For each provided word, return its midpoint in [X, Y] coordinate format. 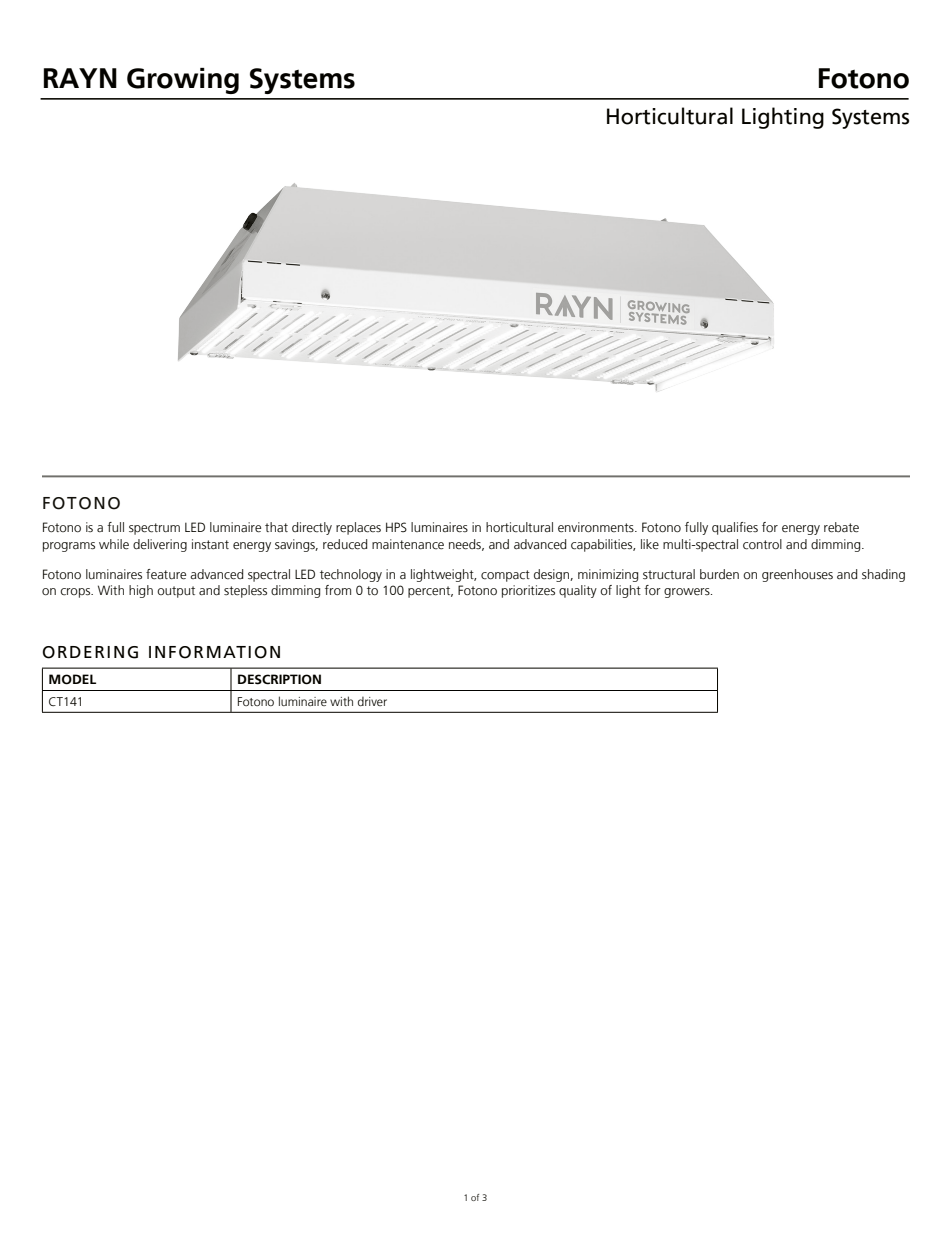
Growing [183, 81]
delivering [160, 545]
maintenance [408, 544]
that [276, 527]
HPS [396, 527]
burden [719, 574]
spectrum [154, 529]
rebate [841, 527]
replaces [358, 528]
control [762, 544]
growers [688, 593]
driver [372, 701]
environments [597, 527]
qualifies [735, 528]
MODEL [72, 679]
